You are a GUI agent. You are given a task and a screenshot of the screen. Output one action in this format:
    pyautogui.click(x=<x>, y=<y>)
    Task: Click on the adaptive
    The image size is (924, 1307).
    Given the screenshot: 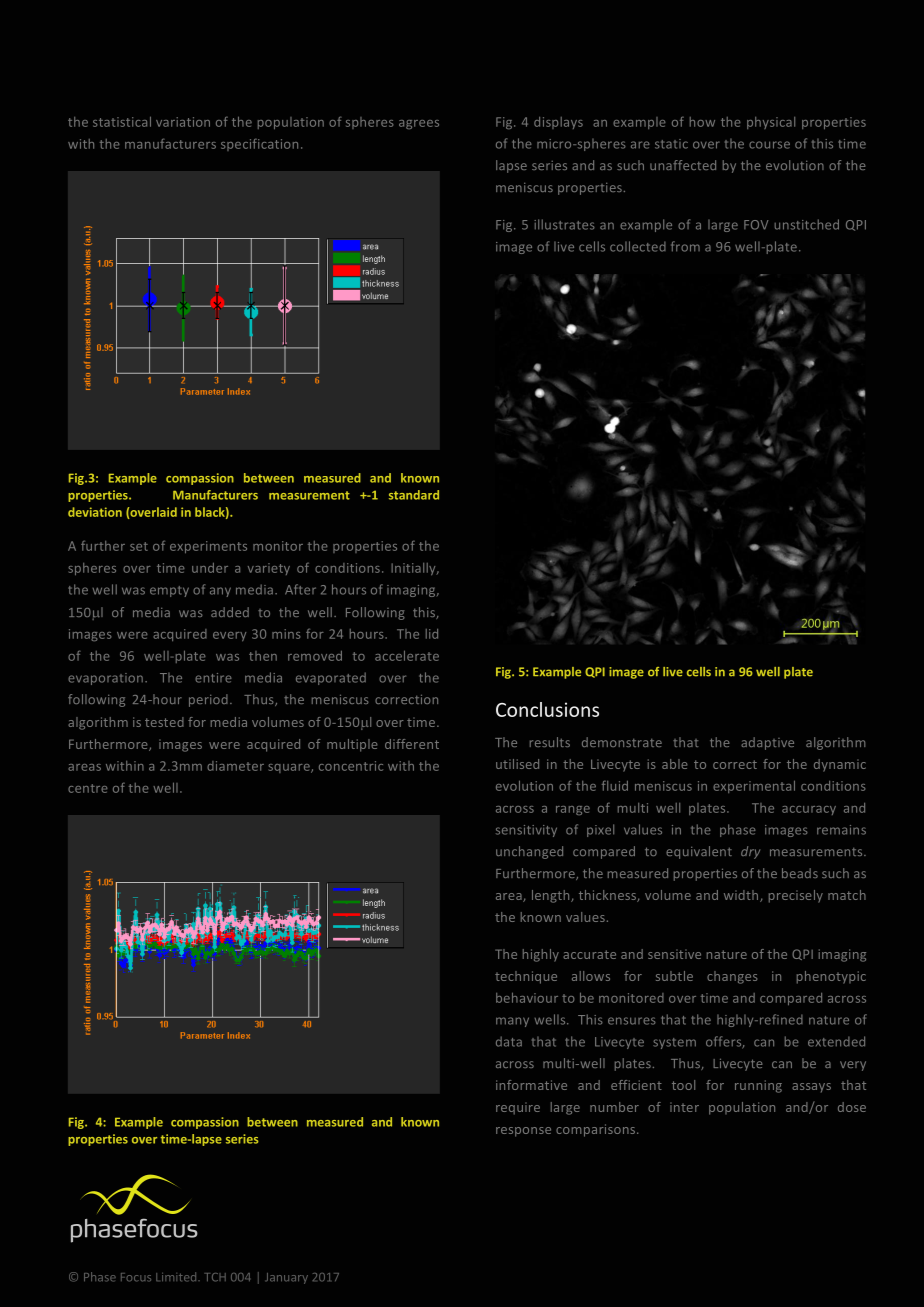 What is the action you would take?
    pyautogui.click(x=767, y=743)
